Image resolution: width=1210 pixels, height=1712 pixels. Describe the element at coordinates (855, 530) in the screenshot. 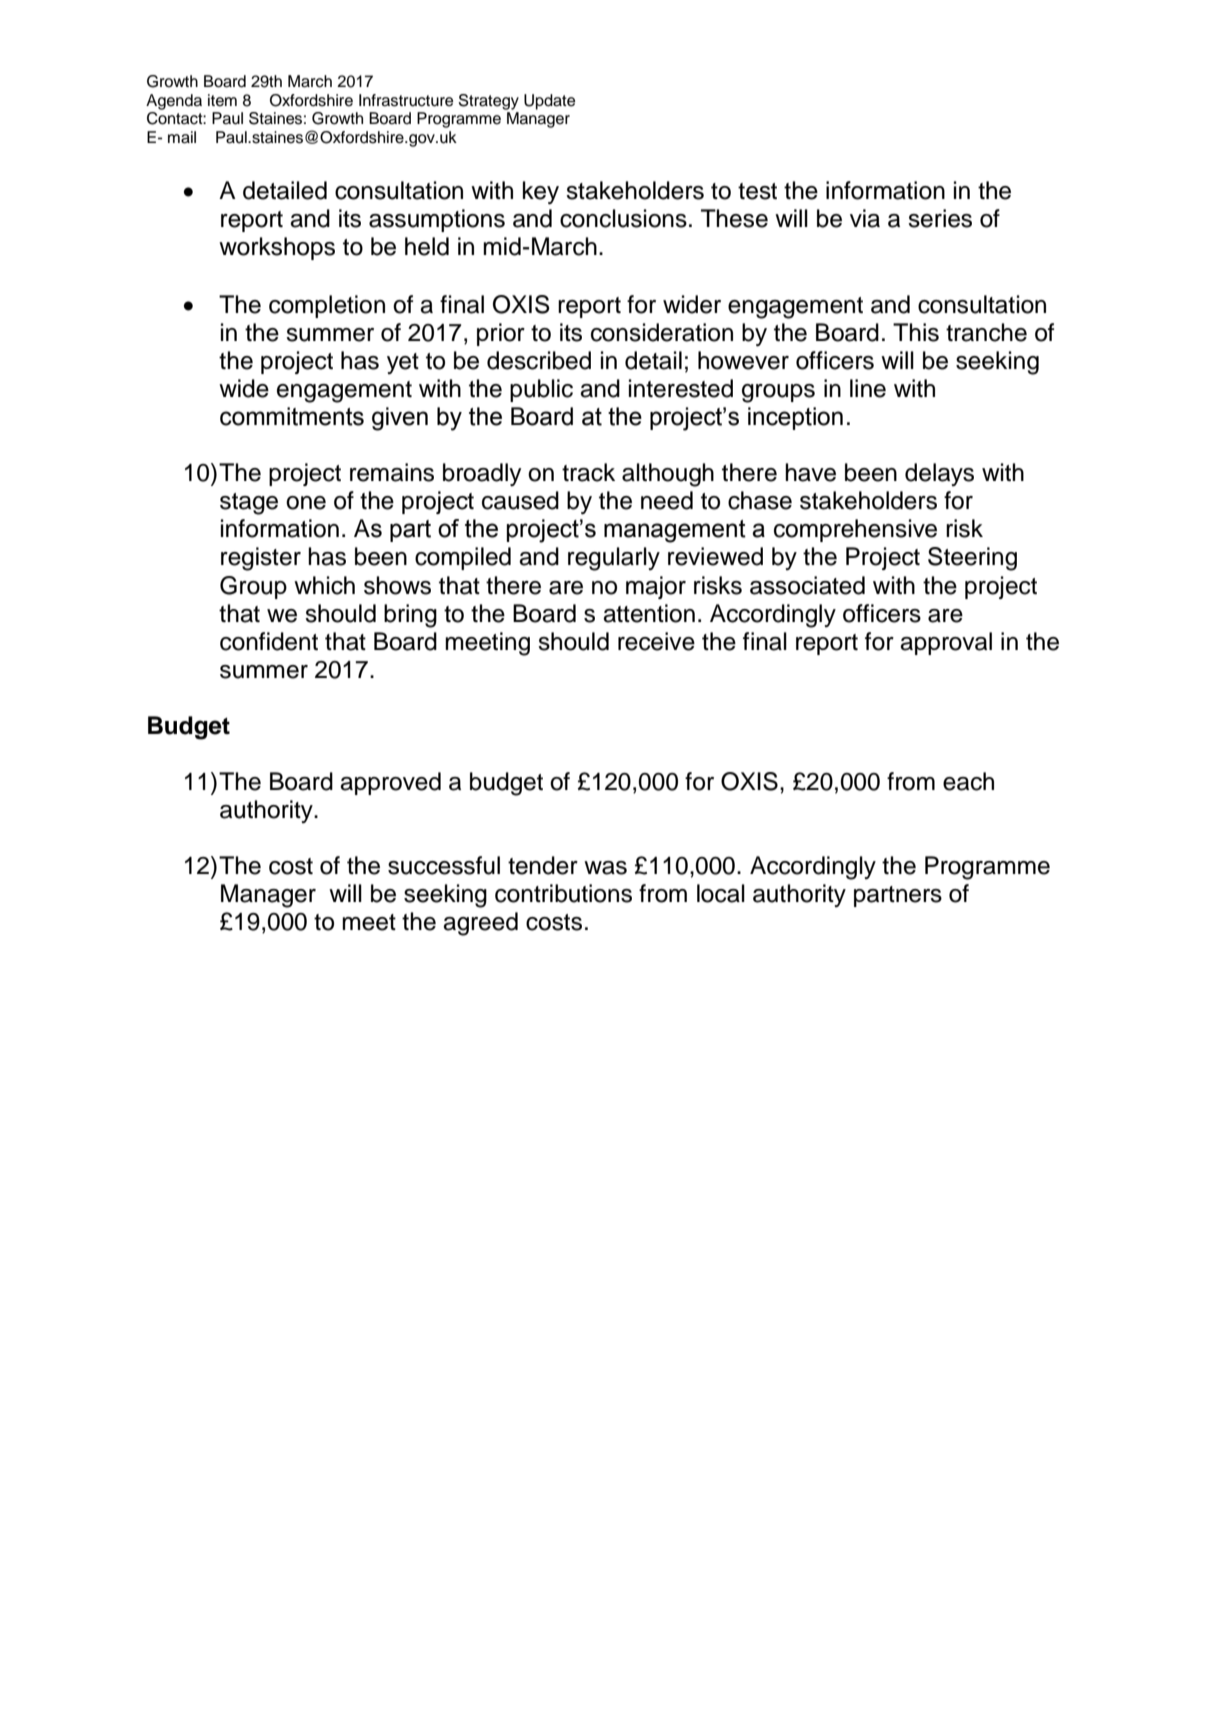

I see `comprehensive` at that location.
